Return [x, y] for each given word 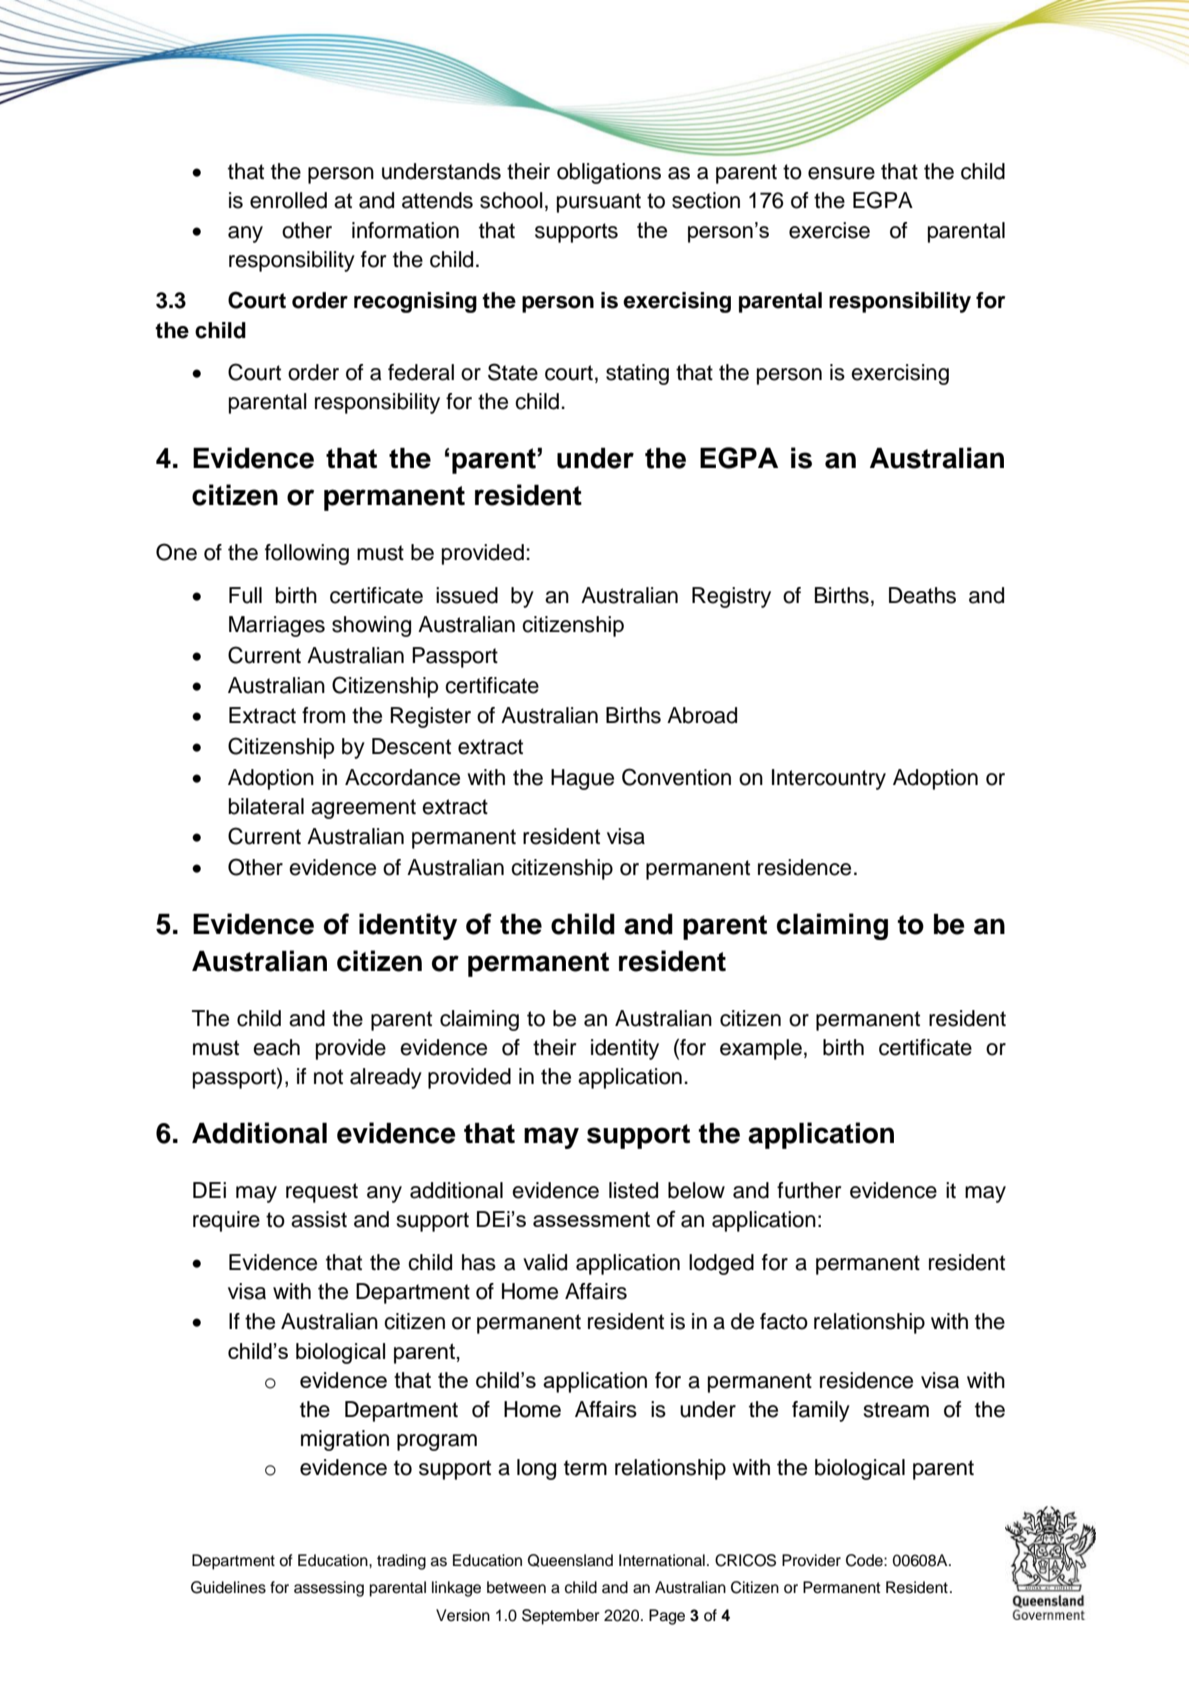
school [511, 200]
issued [467, 595]
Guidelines [228, 1587]
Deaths [922, 595]
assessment [591, 1219]
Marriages [277, 626]
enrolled [288, 200]
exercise [829, 230]
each [276, 1047]
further [809, 1190]
